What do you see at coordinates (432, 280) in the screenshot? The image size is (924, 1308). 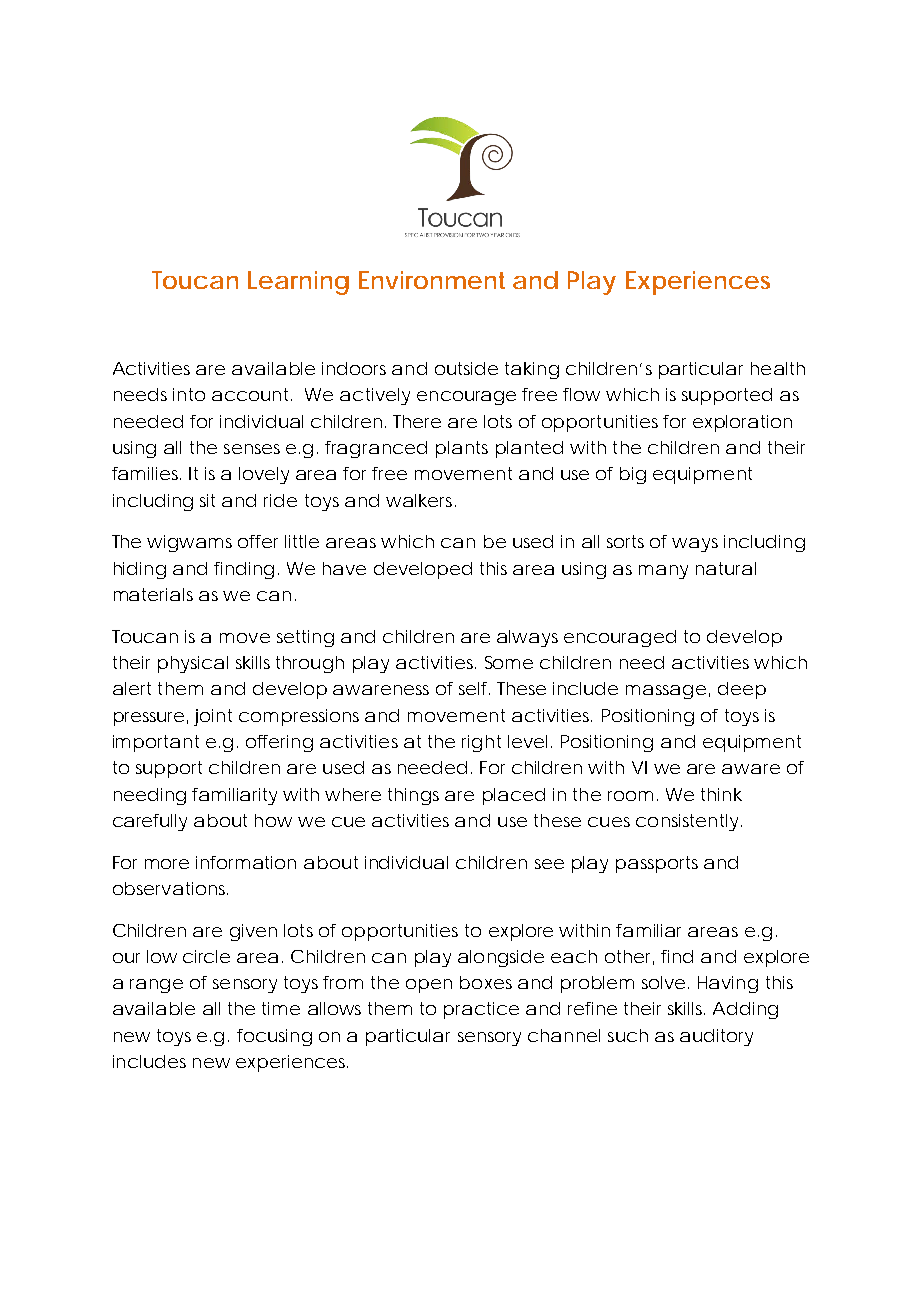 I see `Environment` at bounding box center [432, 280].
